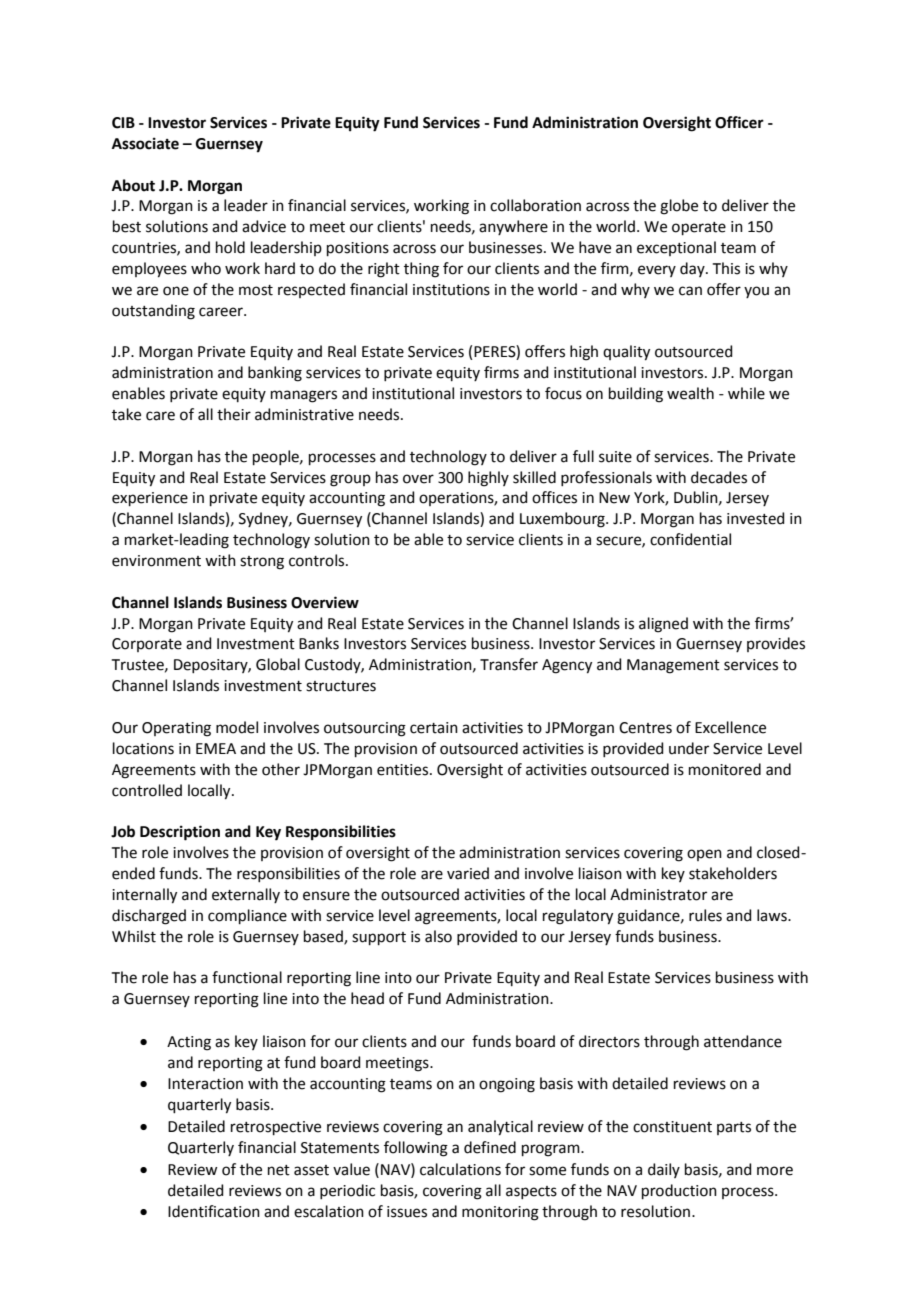  What do you see at coordinates (180, 833) in the document?
I see `Description` at bounding box center [180, 833].
